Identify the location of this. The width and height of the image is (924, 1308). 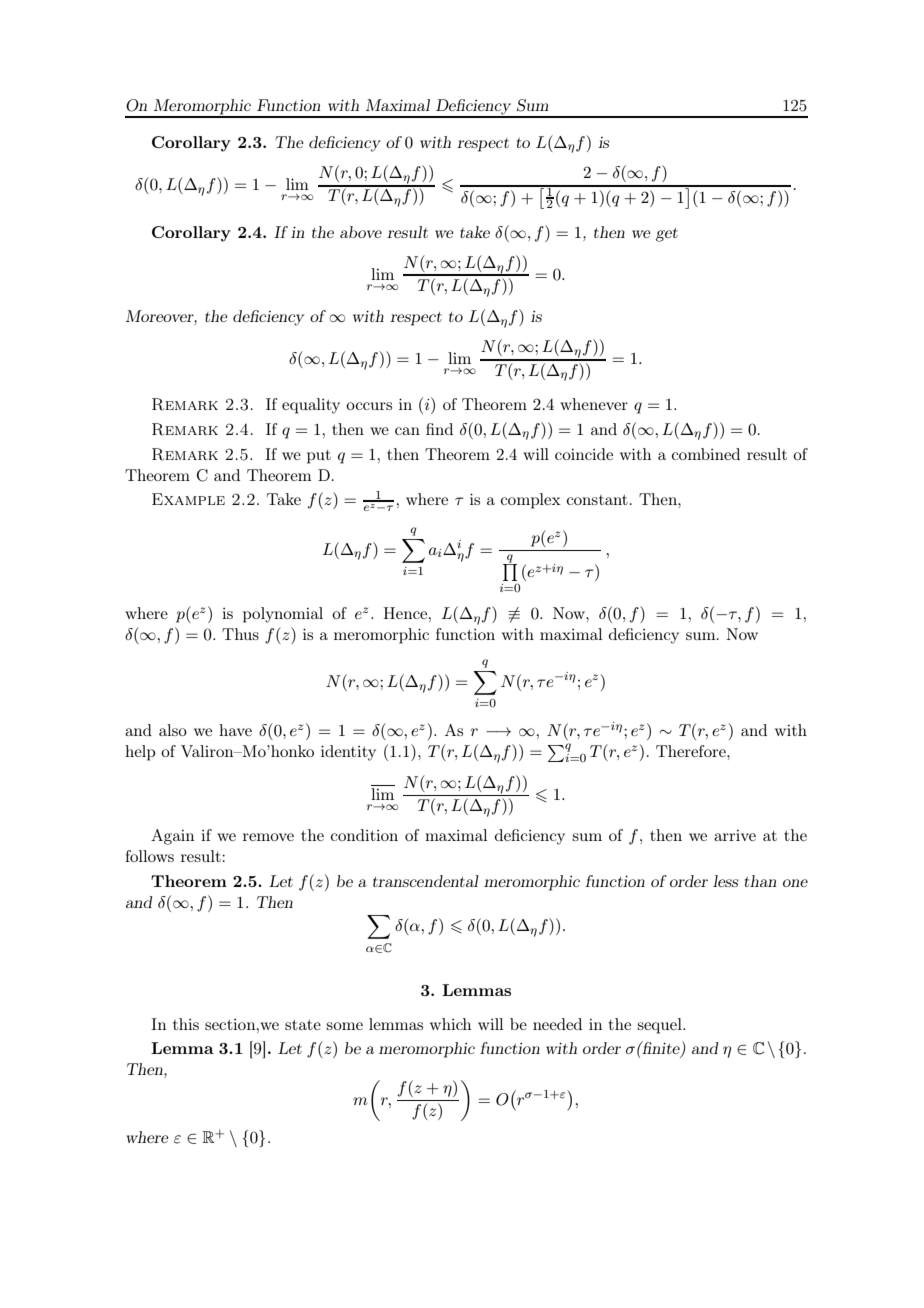
(186, 1024).
